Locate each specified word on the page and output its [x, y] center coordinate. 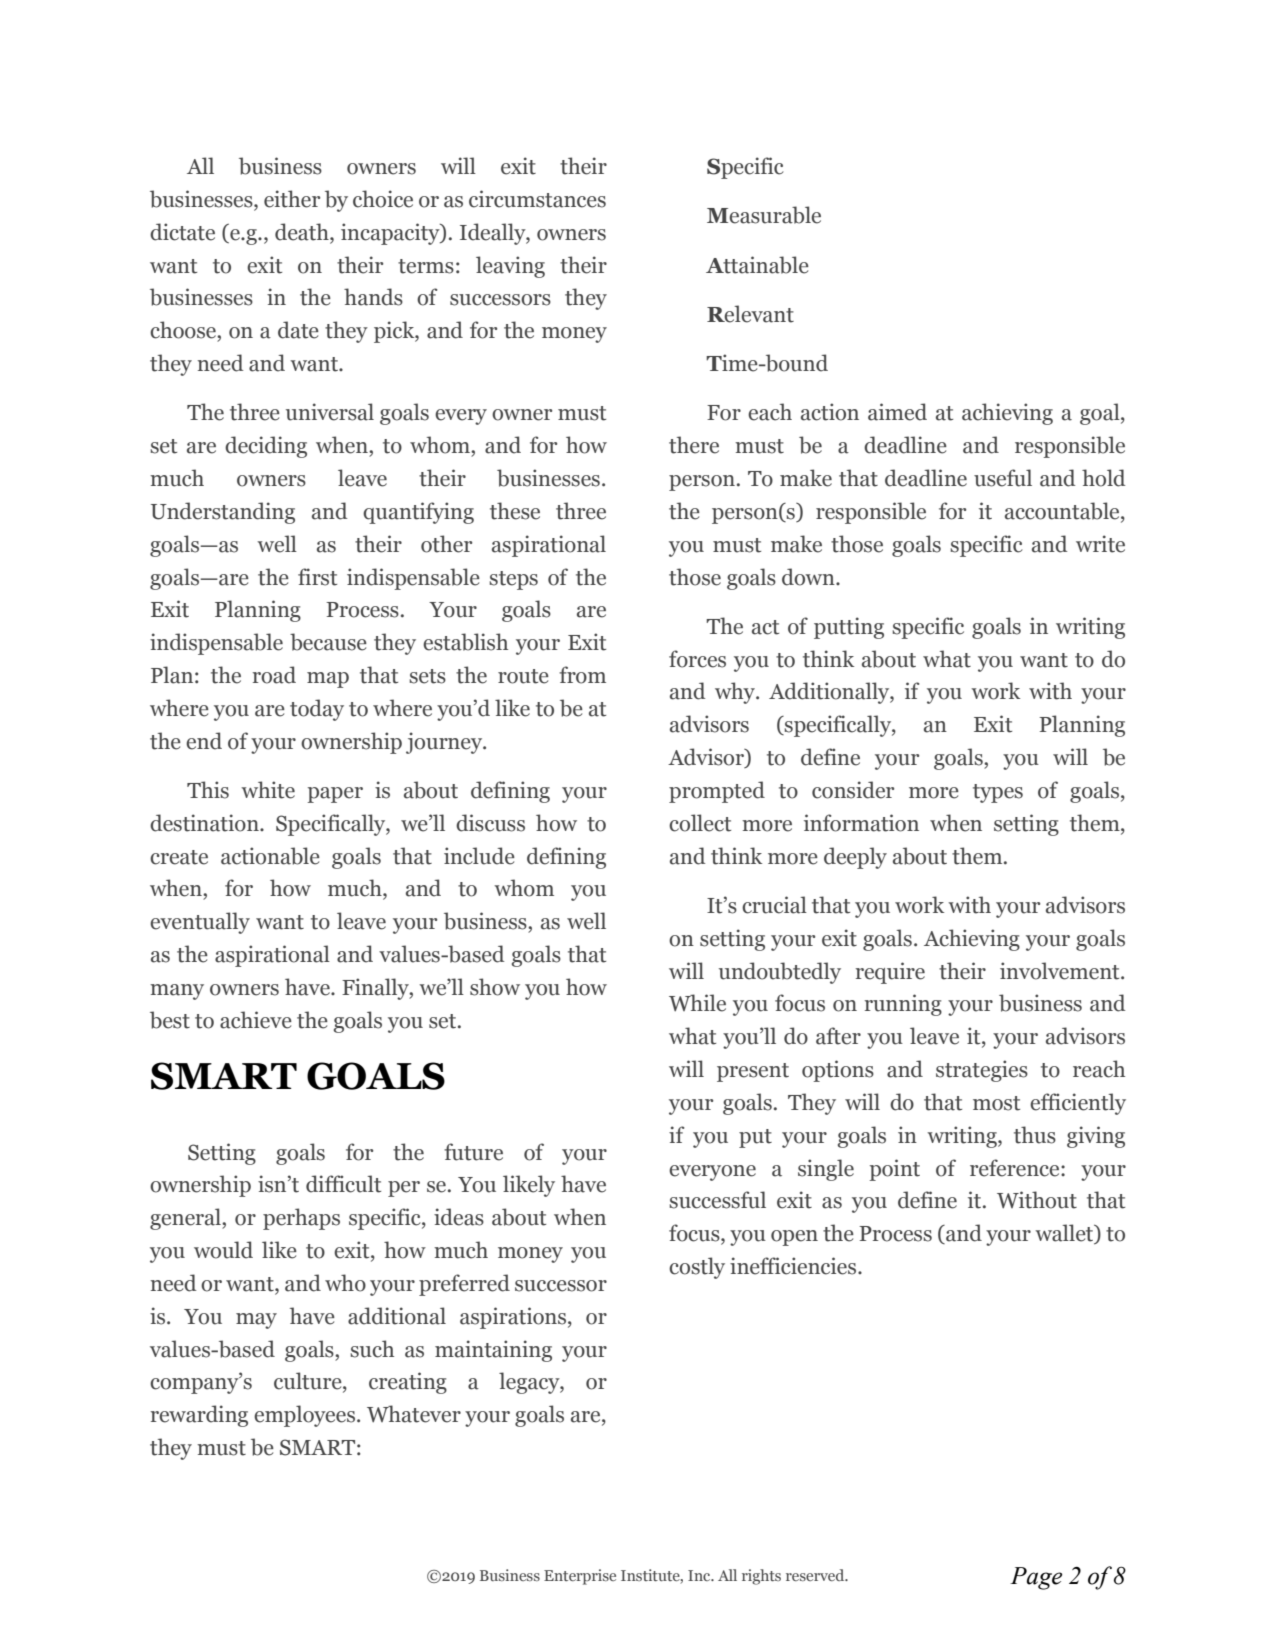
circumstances [537, 199]
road [274, 675]
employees [306, 1416]
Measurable [764, 215]
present [753, 1072]
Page [1036, 1578]
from [582, 675]
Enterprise [580, 1577]
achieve [256, 1020]
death [303, 233]
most [996, 1103]
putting [849, 628]
